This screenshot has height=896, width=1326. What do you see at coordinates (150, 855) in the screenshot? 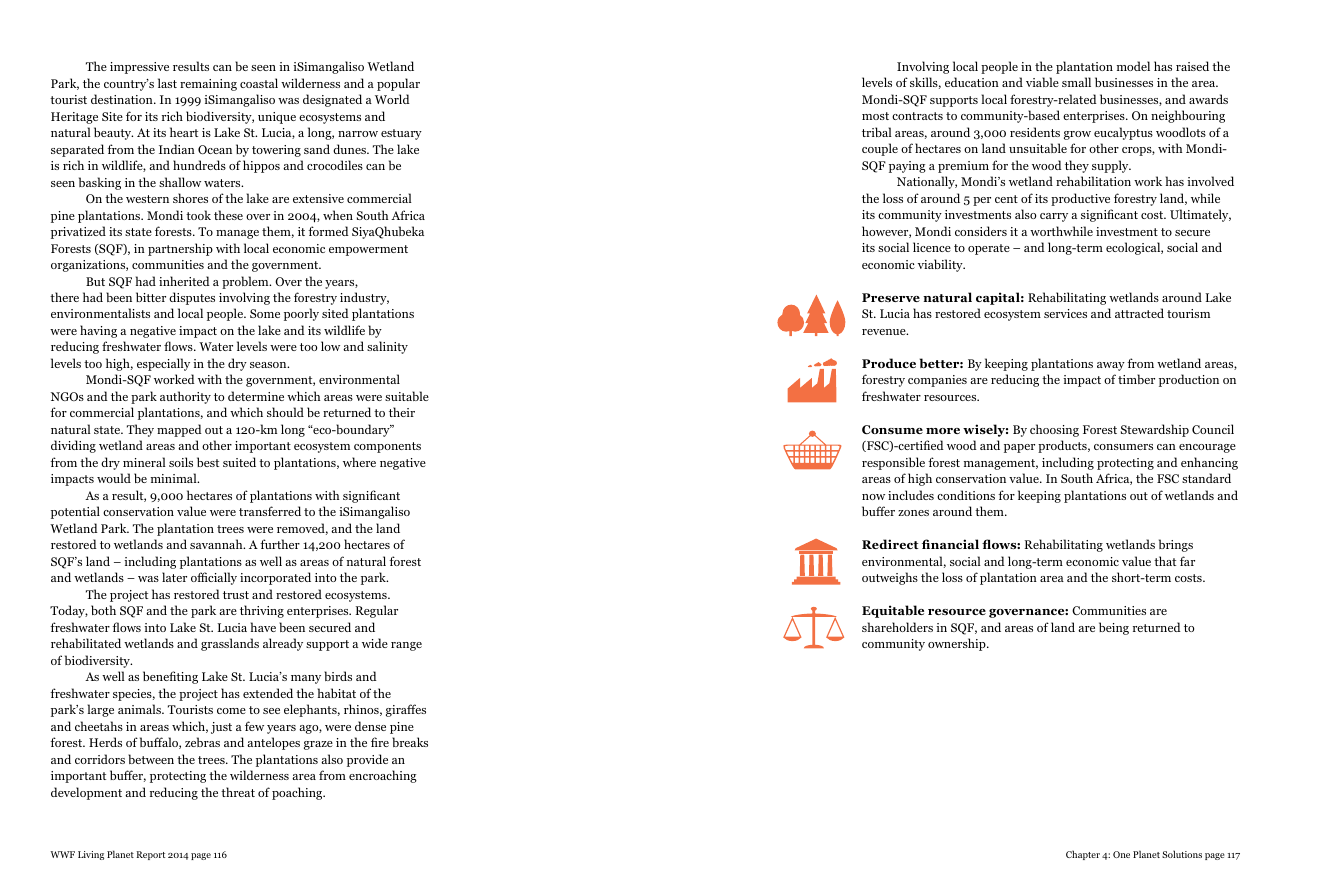
I see `Report` at bounding box center [150, 855].
